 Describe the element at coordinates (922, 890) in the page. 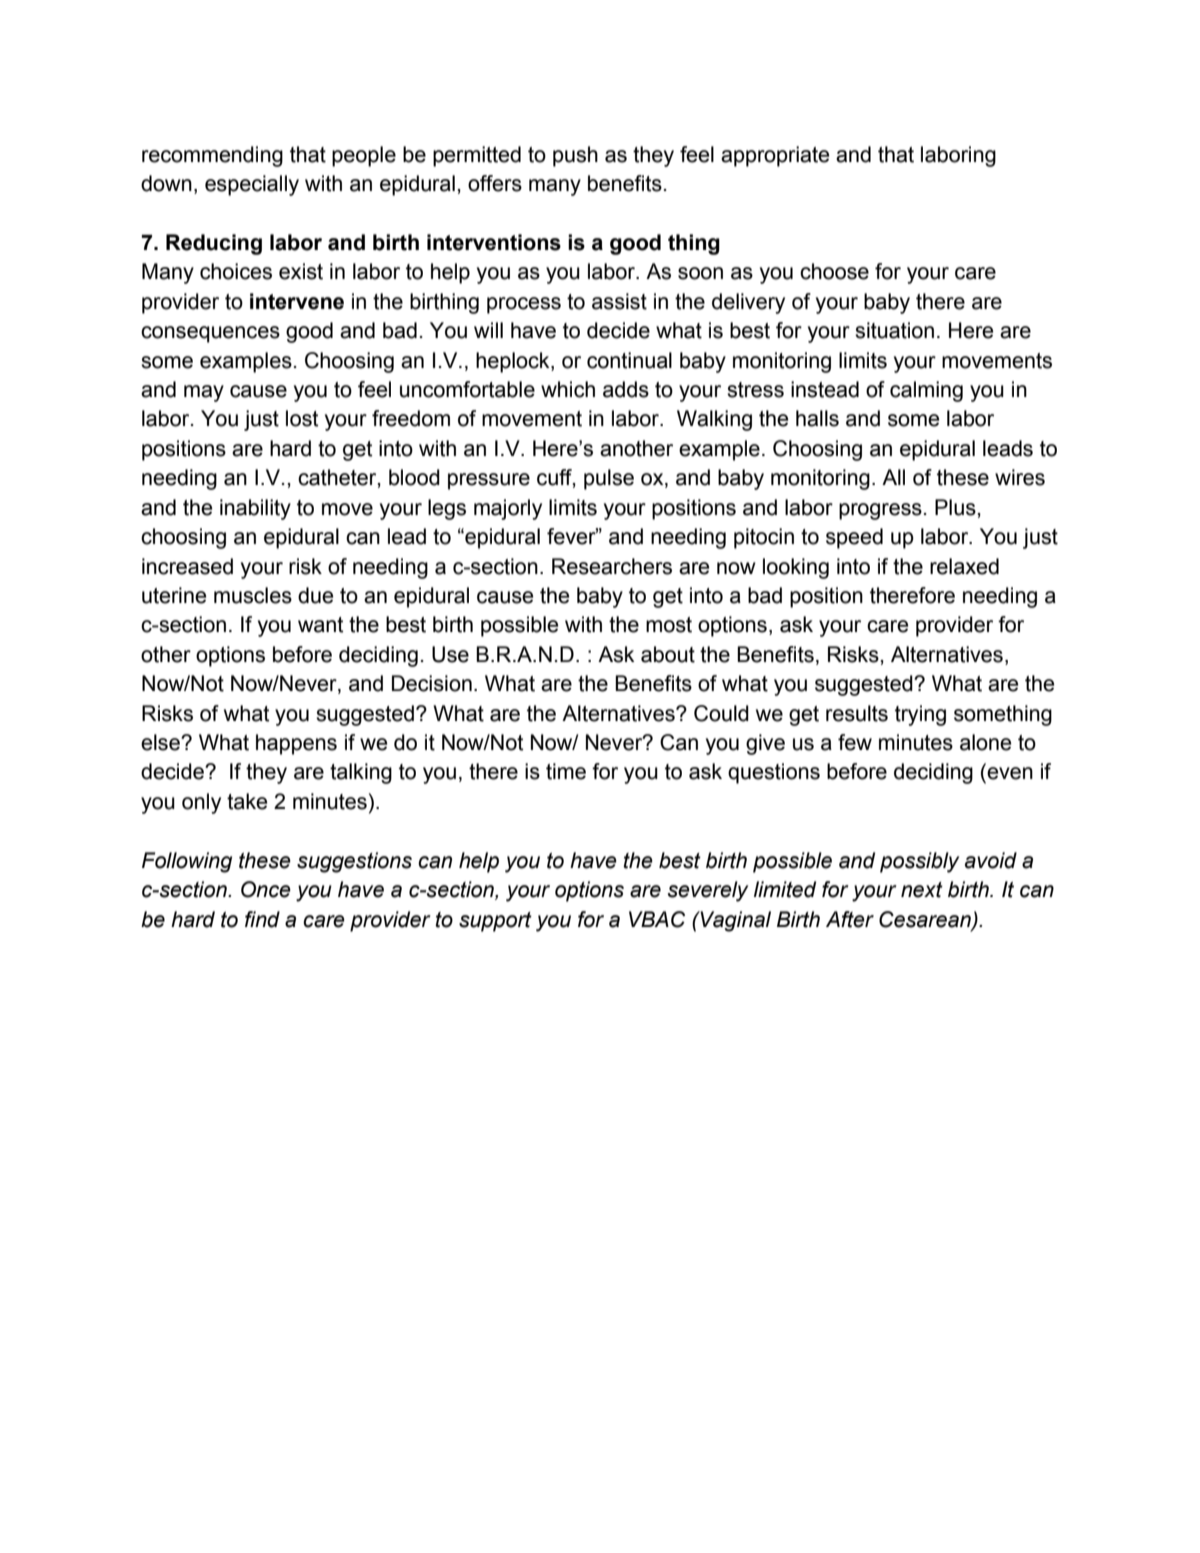

I see `next` at that location.
